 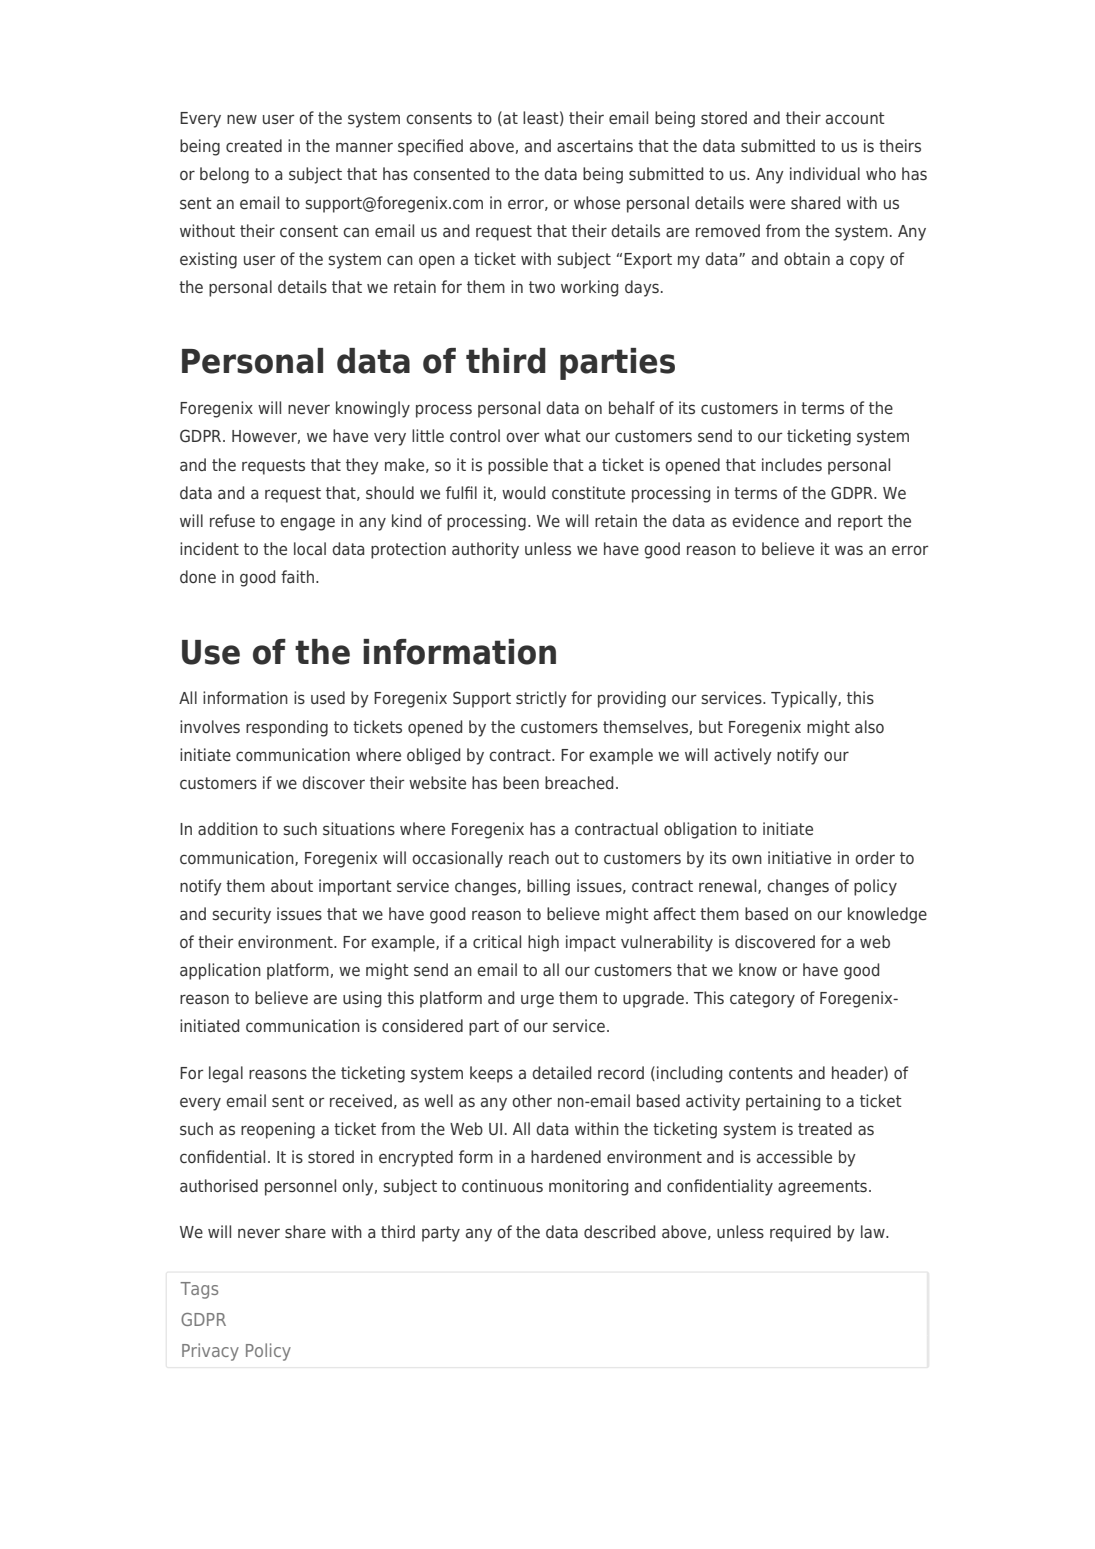 What do you see at coordinates (362, 466) in the page?
I see `they` at bounding box center [362, 466].
